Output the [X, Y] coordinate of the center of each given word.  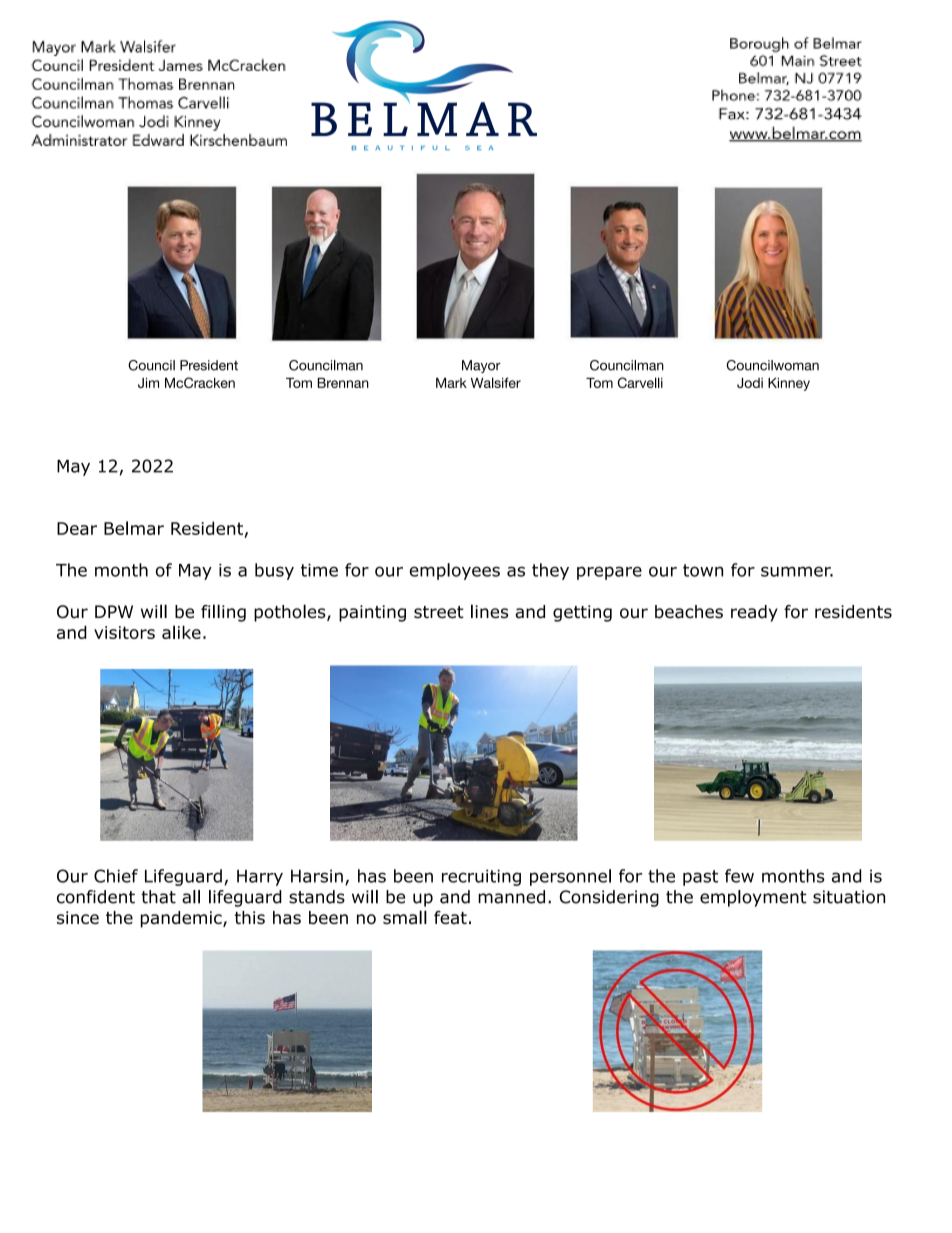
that [158, 897]
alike [181, 632]
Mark [451, 383]
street [439, 612]
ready [754, 613]
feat [450, 917]
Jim [148, 383]
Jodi [750, 383]
